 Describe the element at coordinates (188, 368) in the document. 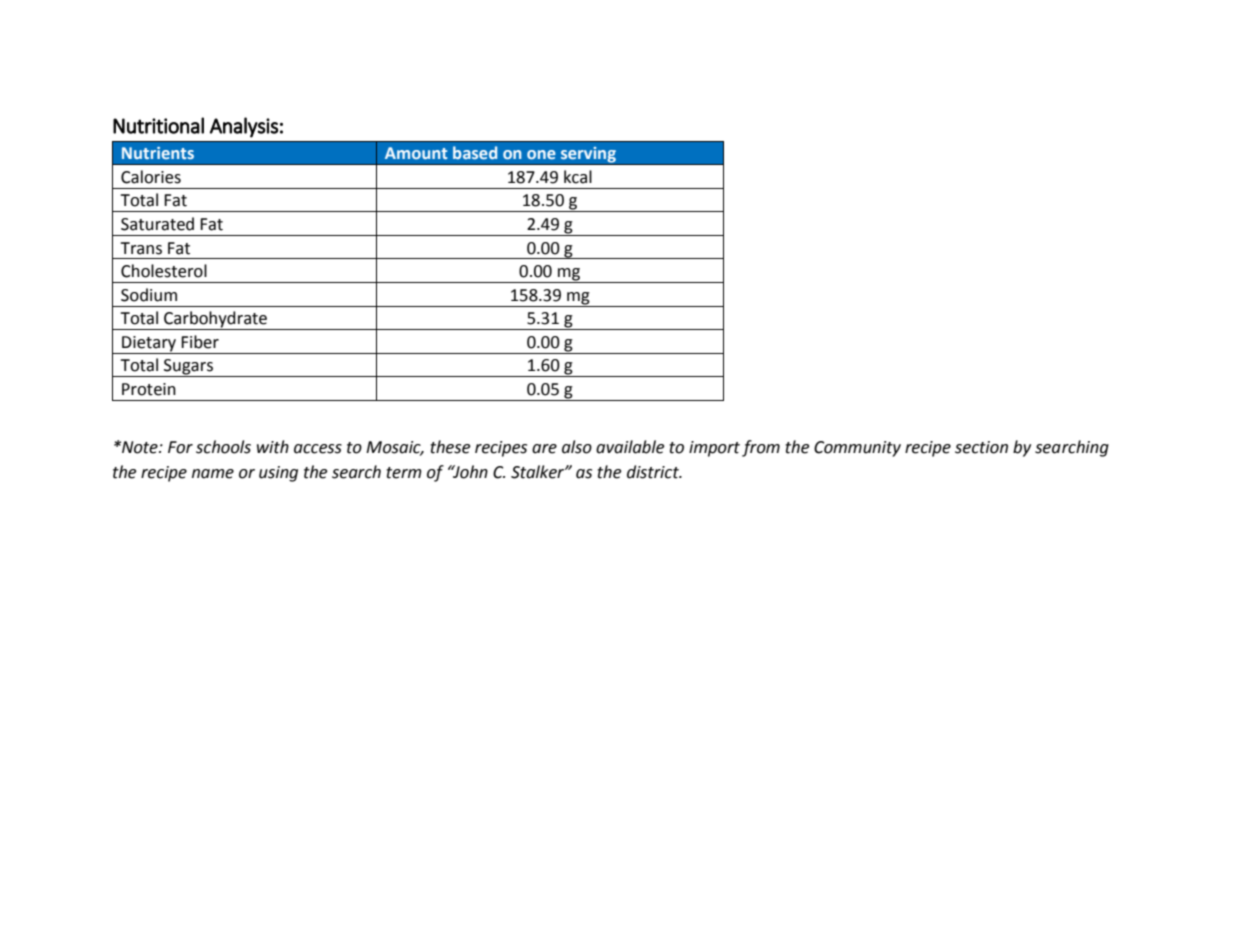

I see `Sugars` at that location.
